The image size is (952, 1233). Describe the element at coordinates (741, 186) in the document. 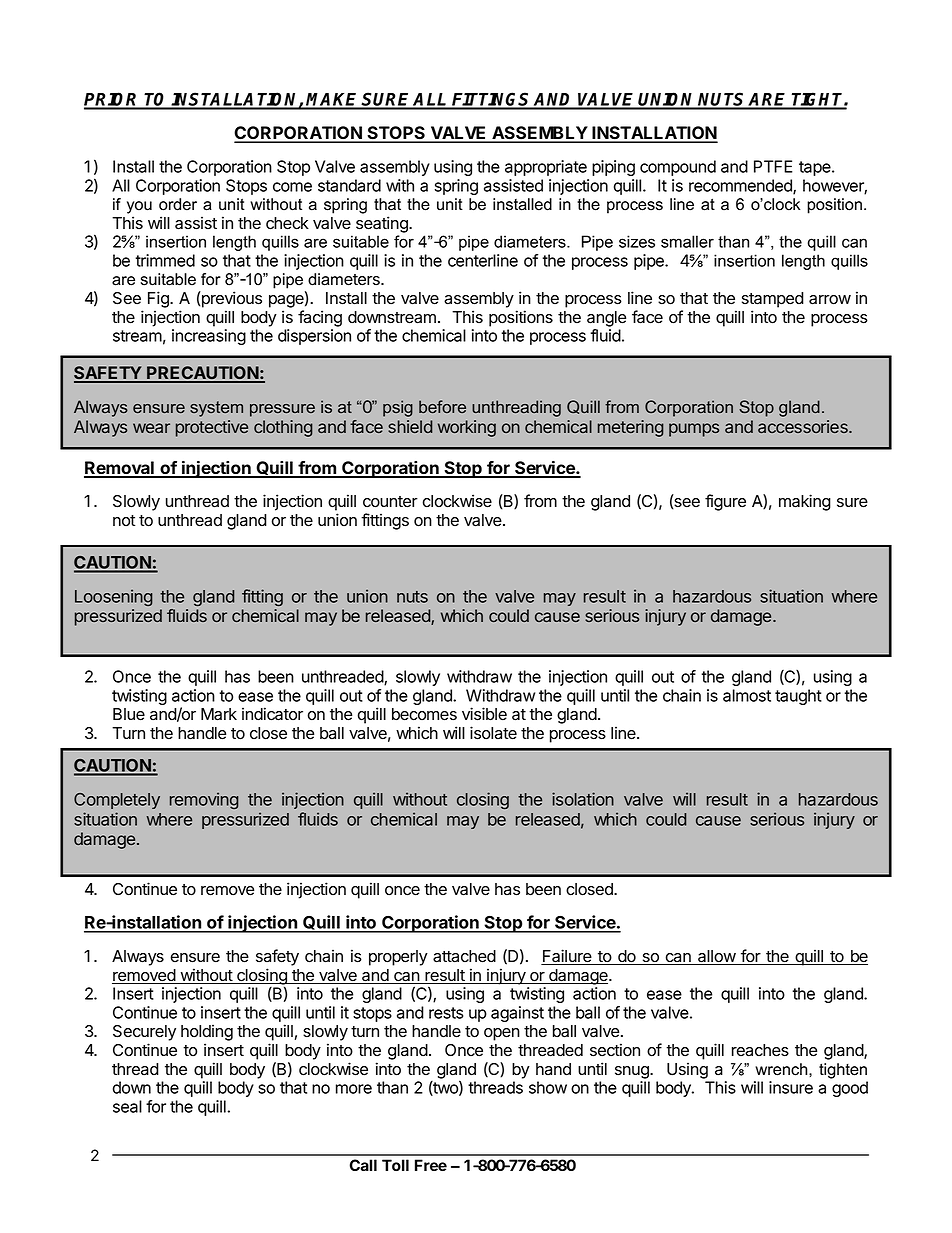

I see `recommended` at that location.
